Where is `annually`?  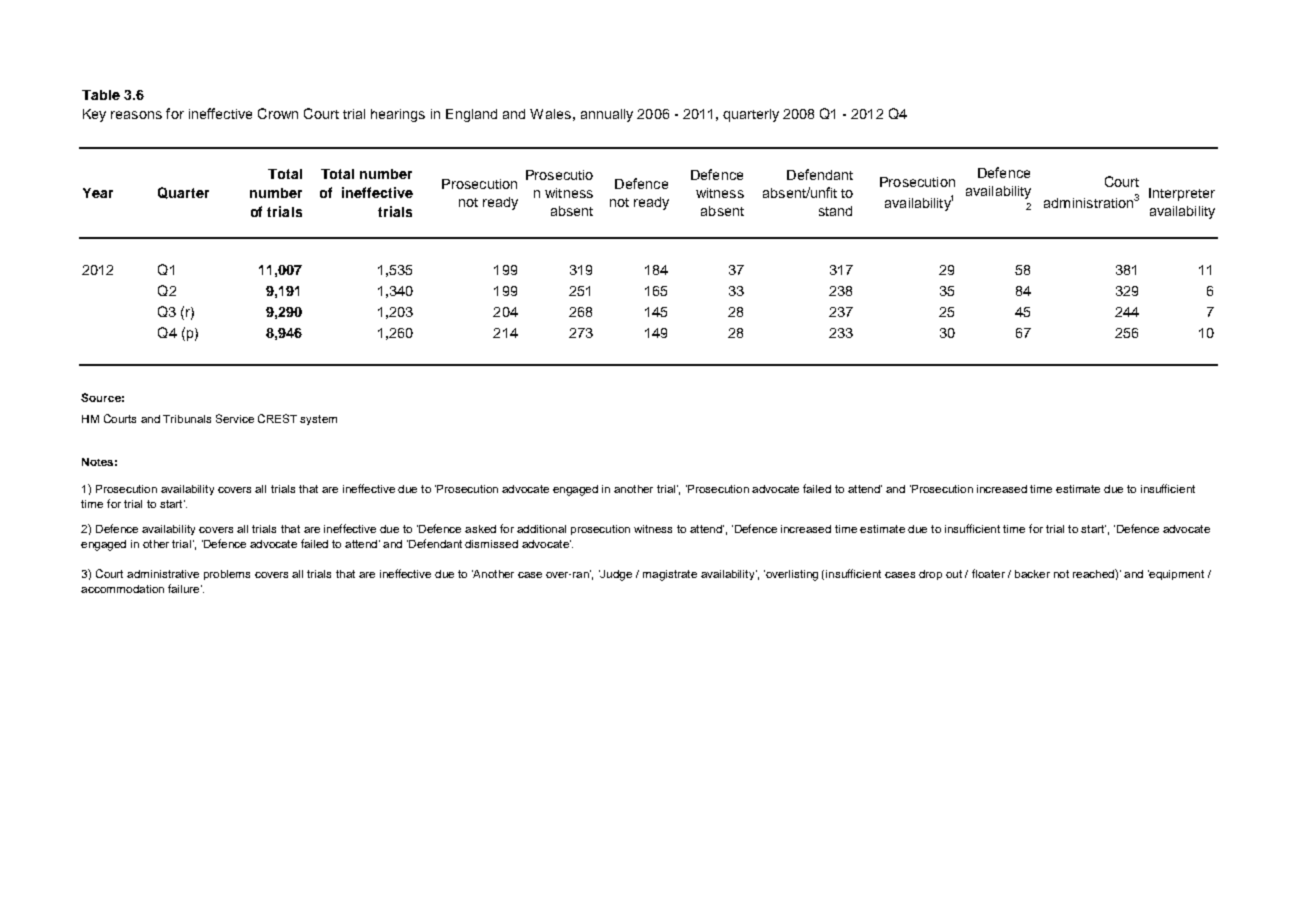
annually is located at coordinates (607, 115).
